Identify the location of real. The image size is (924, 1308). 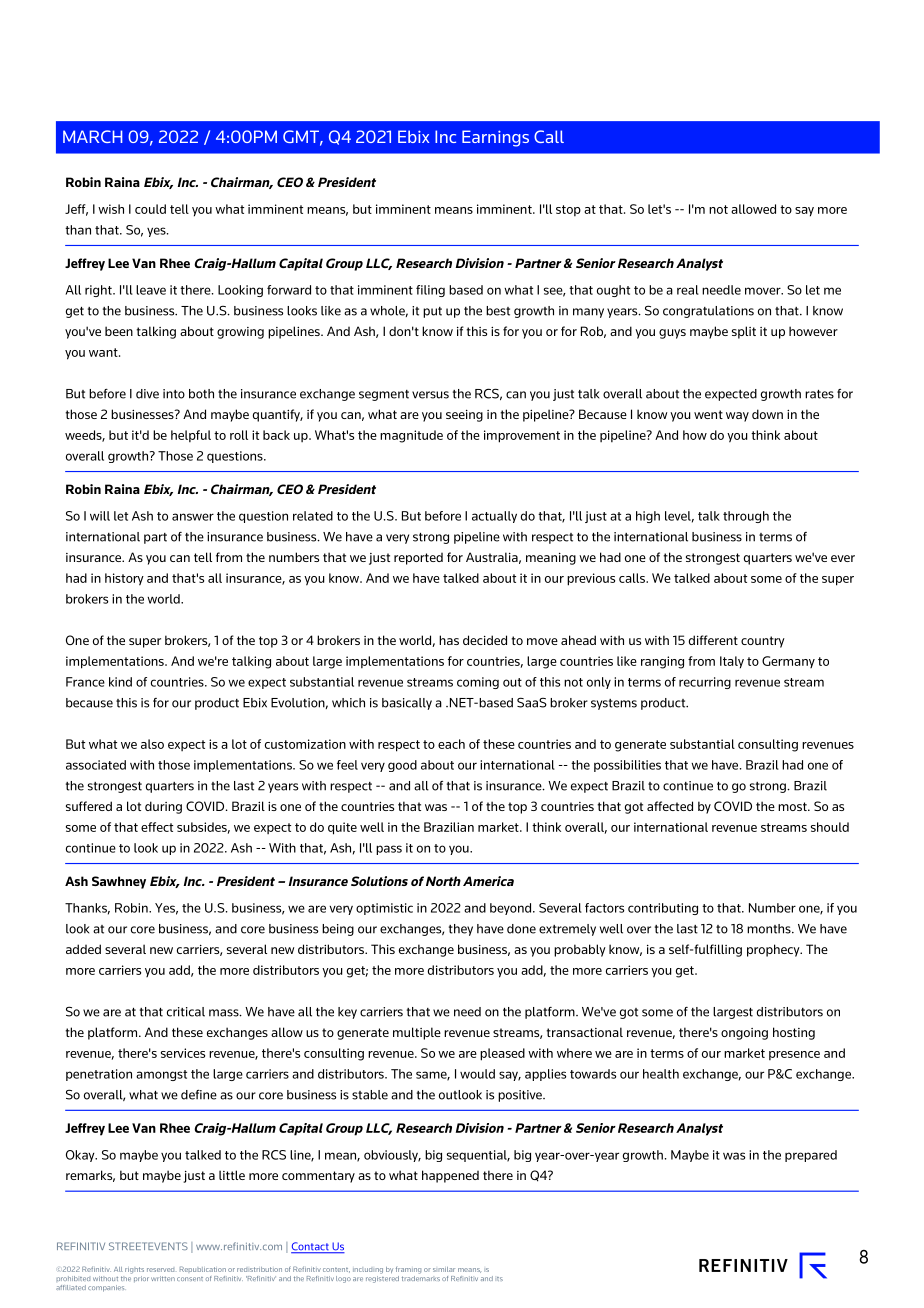
(688, 290).
